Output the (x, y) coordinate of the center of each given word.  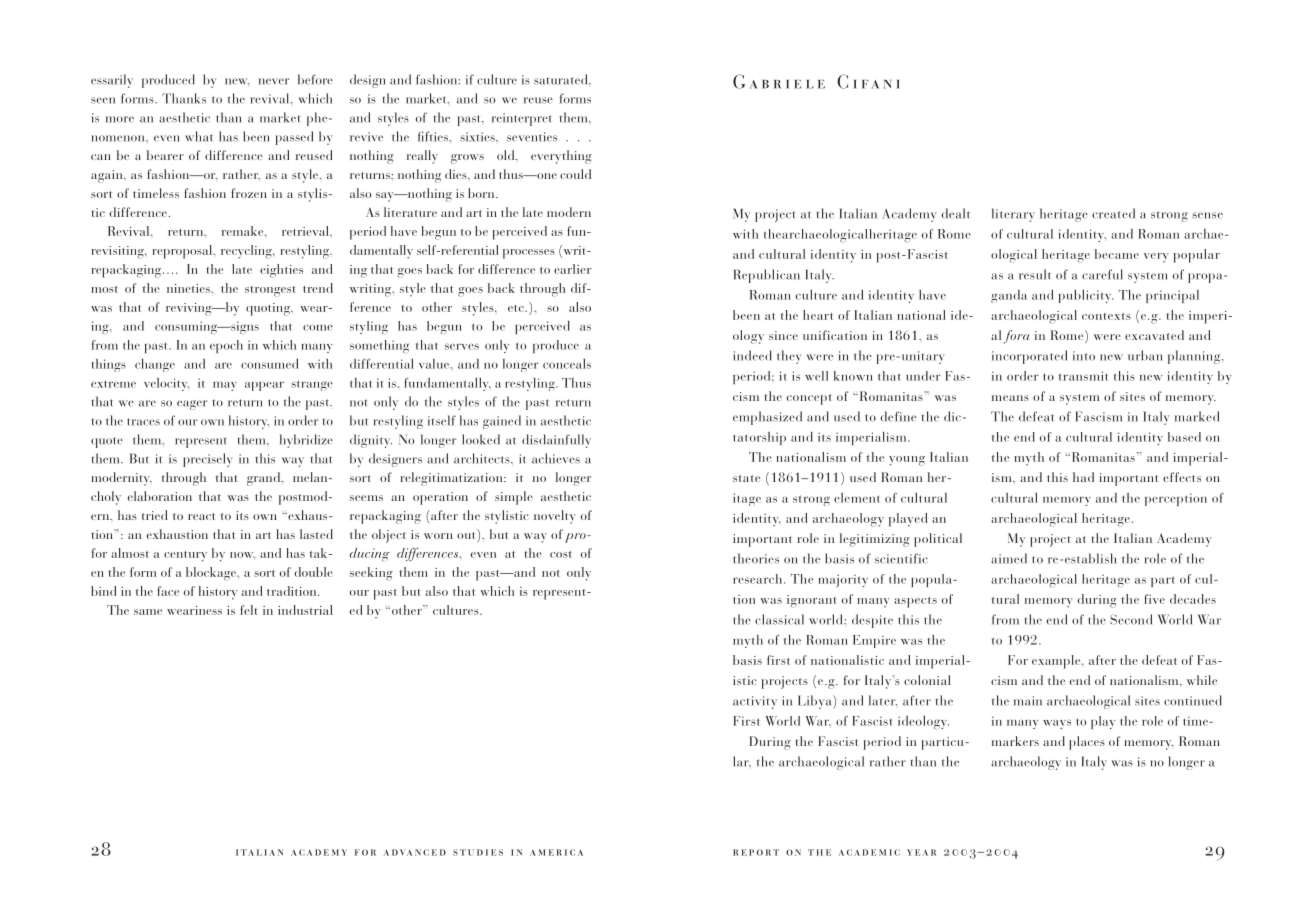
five (1155, 599)
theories (756, 558)
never (274, 81)
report (756, 852)
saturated (562, 79)
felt (249, 610)
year (921, 852)
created (1113, 213)
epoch (226, 346)
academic (869, 852)
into (1084, 356)
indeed (752, 355)
